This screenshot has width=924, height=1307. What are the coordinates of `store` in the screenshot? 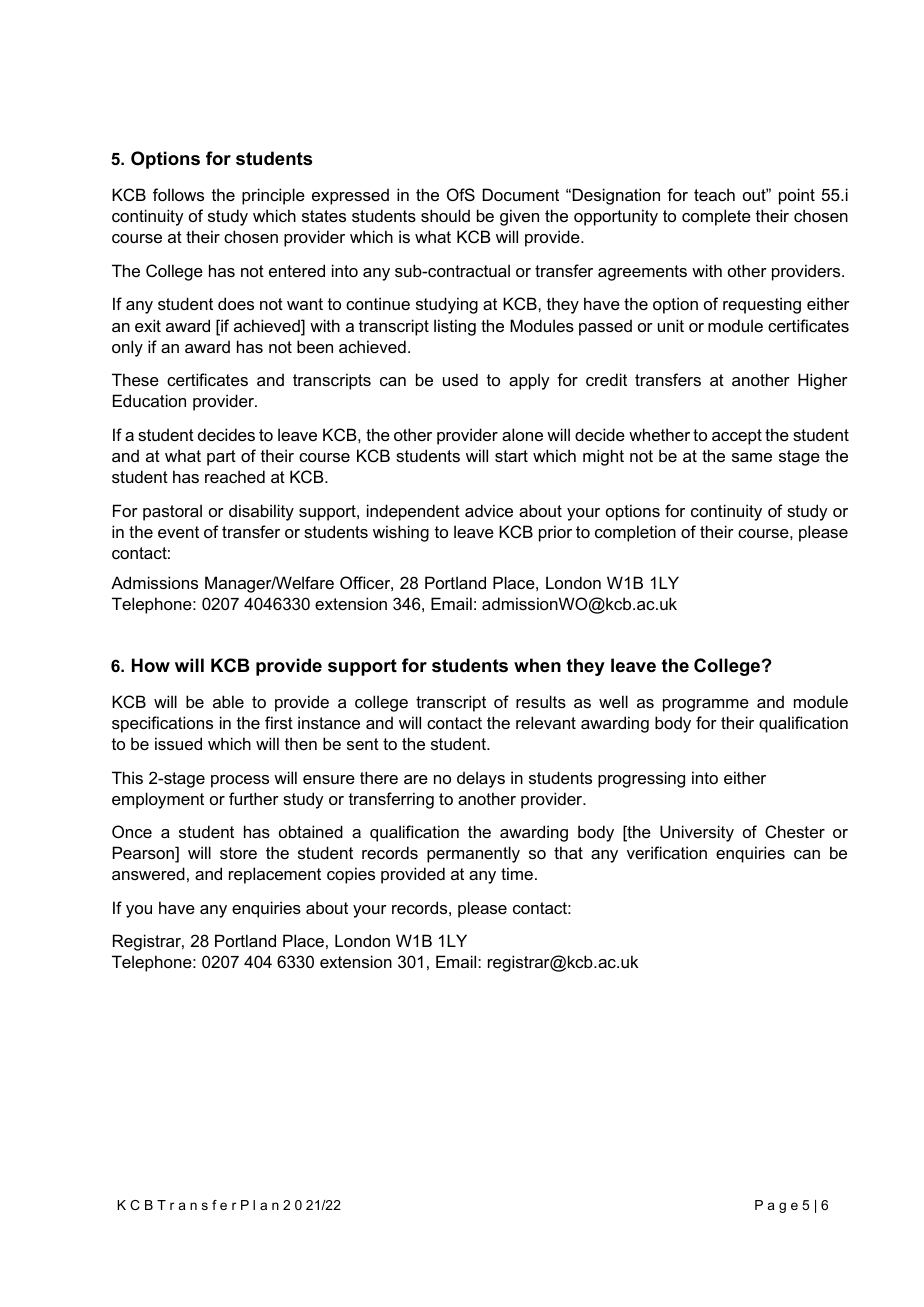 It's located at (238, 853).
